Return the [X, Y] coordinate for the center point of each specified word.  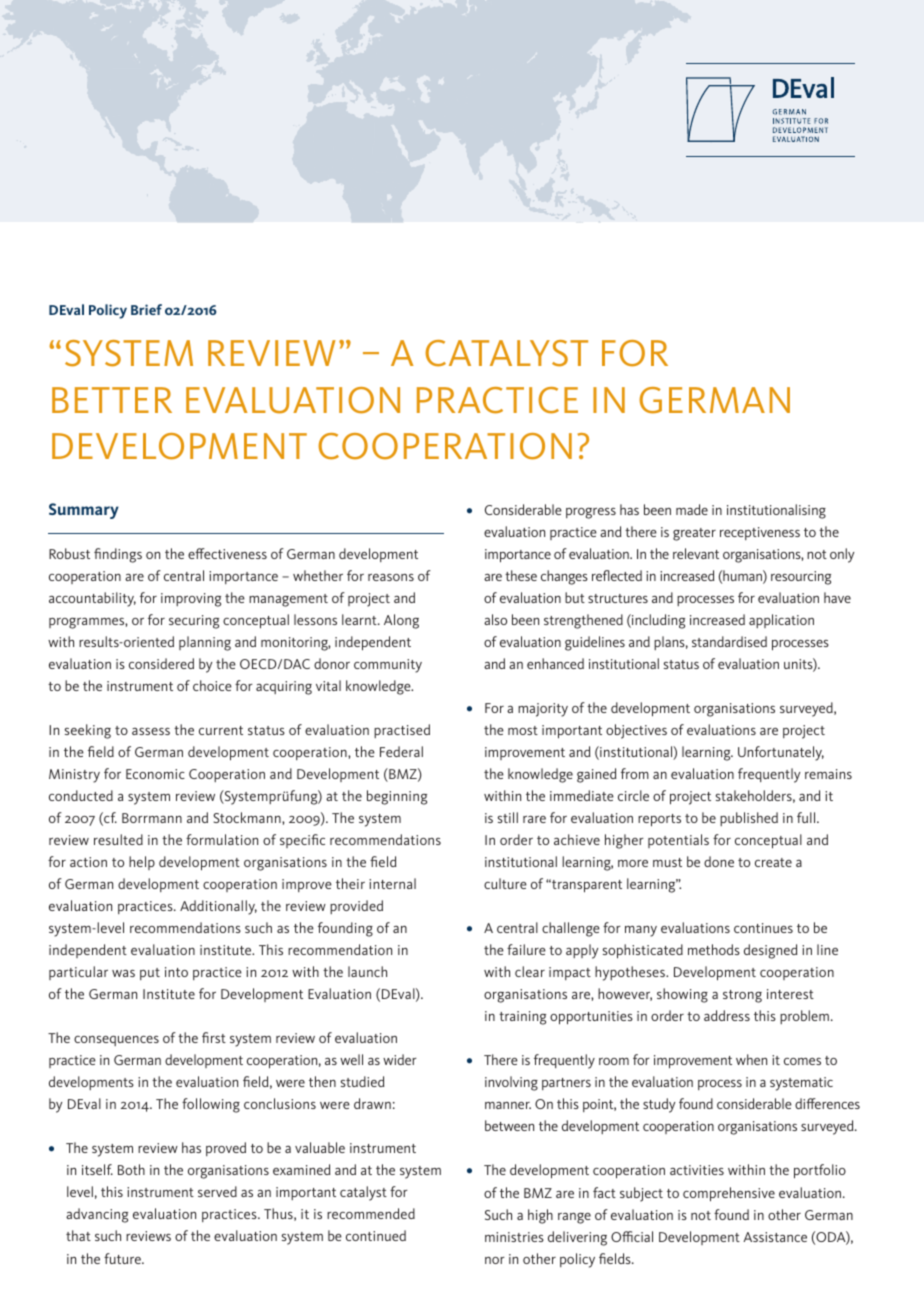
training [522, 1018]
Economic [155, 774]
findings [118, 555]
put [150, 974]
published [749, 819]
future [124, 1258]
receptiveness [760, 533]
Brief [146, 309]
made [692, 509]
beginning [397, 797]
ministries [514, 1237]
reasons [391, 577]
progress [591, 513]
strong [742, 996]
